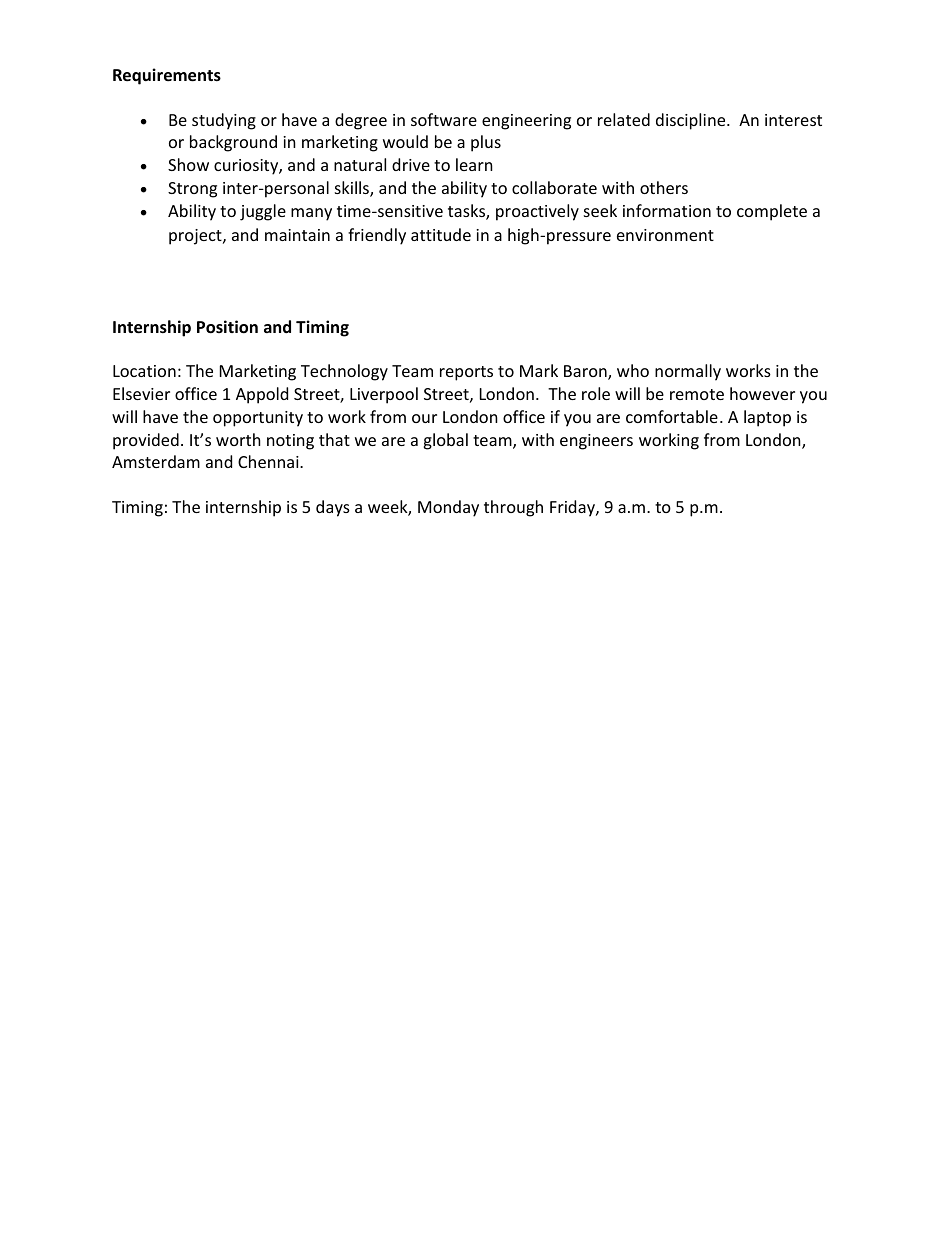 This screenshot has height=1233, width=952. I want to click on remote, so click(697, 394).
